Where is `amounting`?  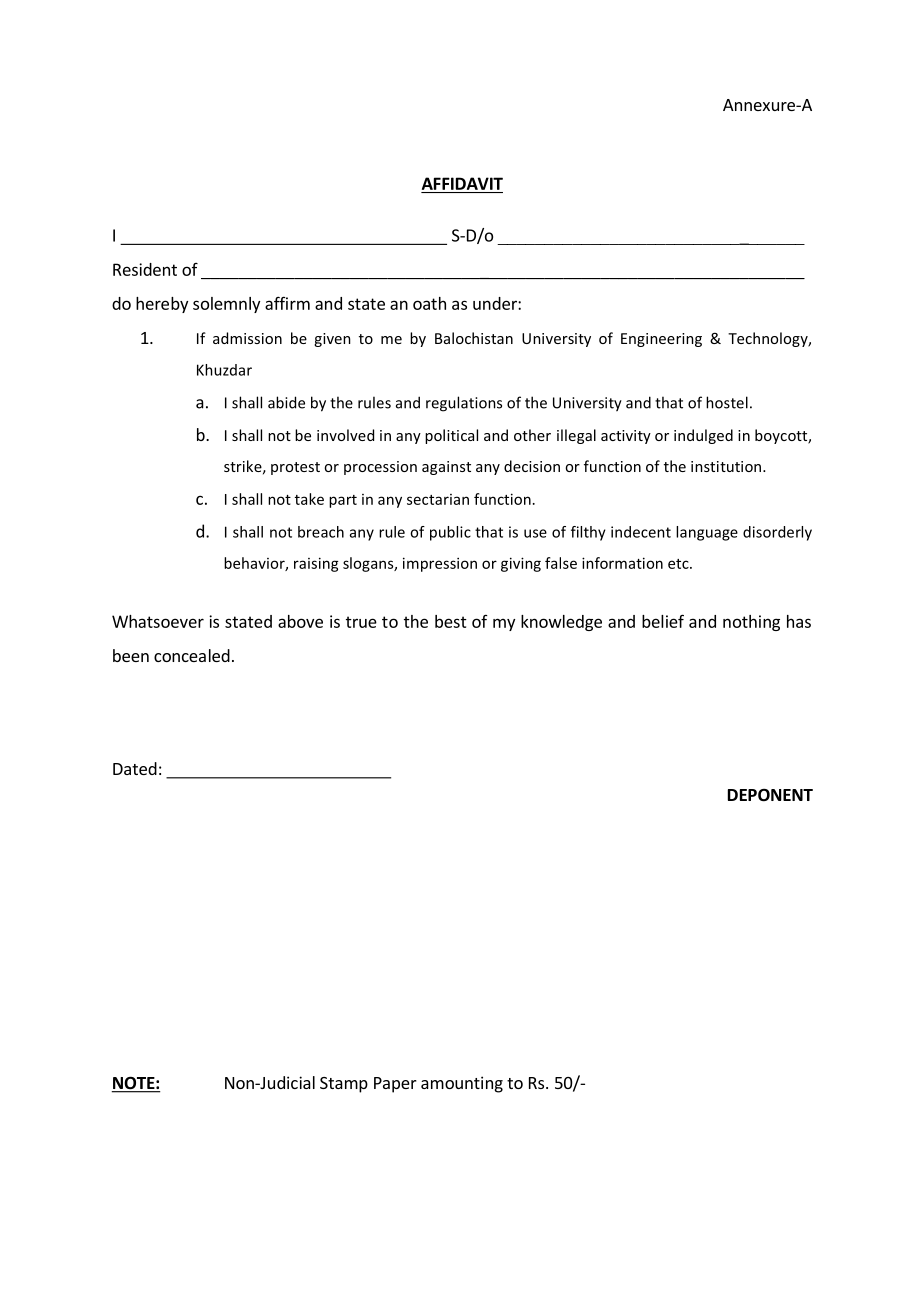 amounting is located at coordinates (462, 1084).
